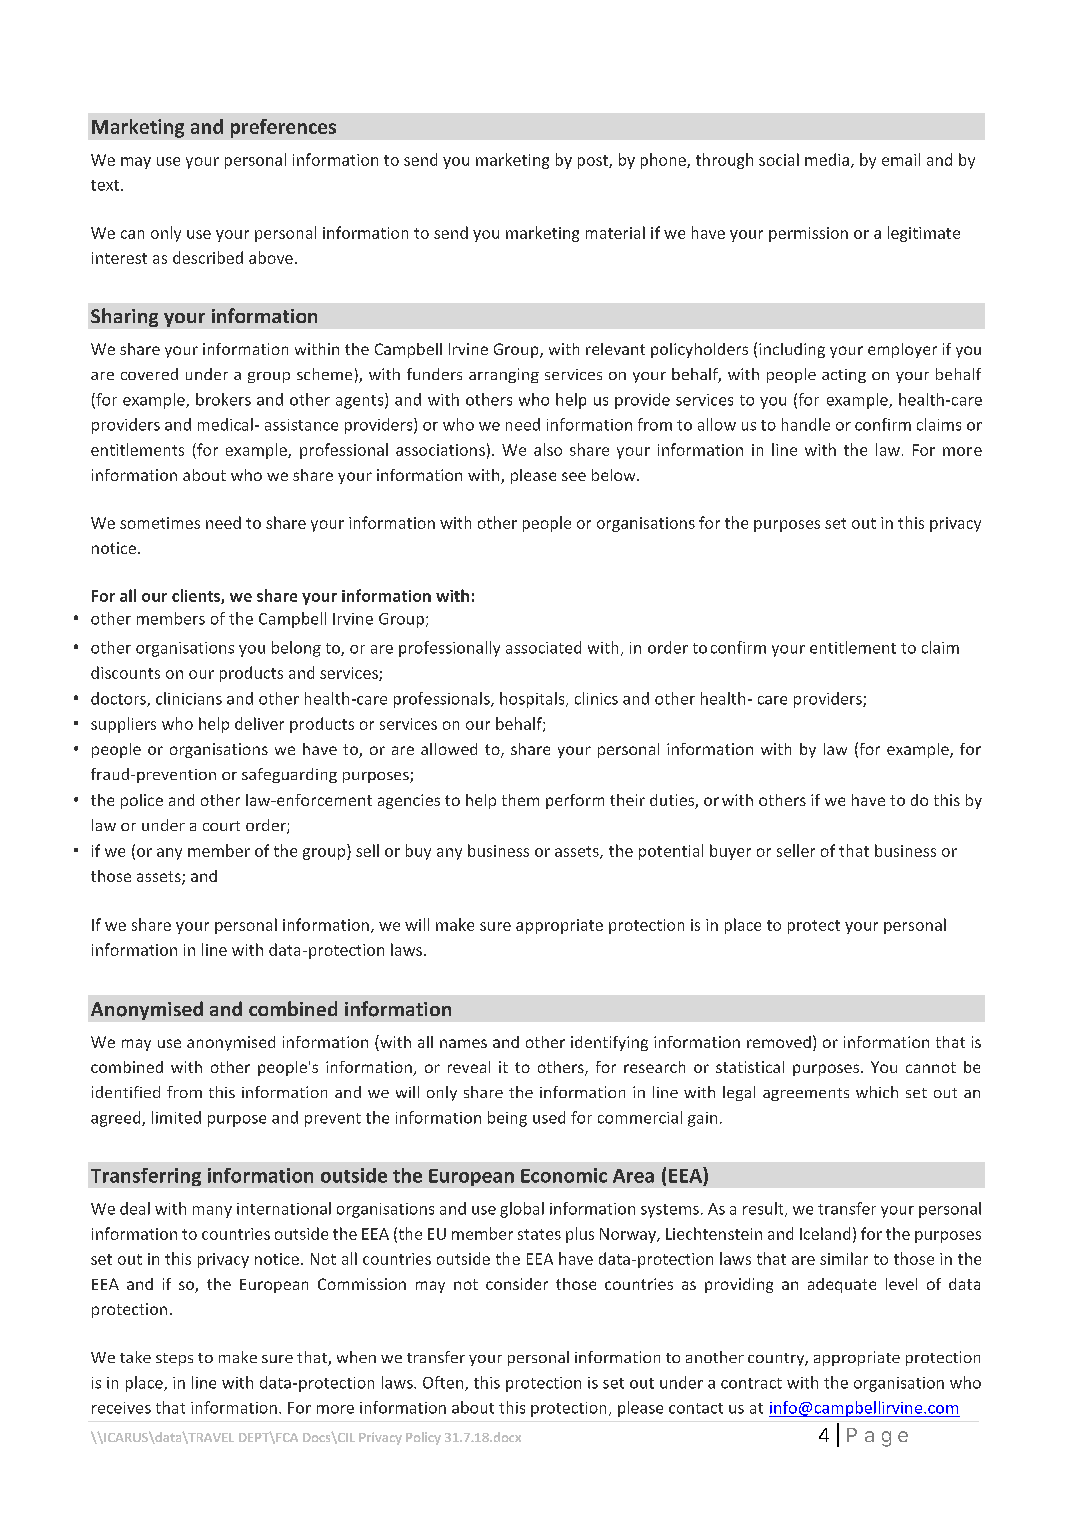 Image resolution: width=1085 pixels, height=1535 pixels. I want to click on sometimes, so click(160, 523).
